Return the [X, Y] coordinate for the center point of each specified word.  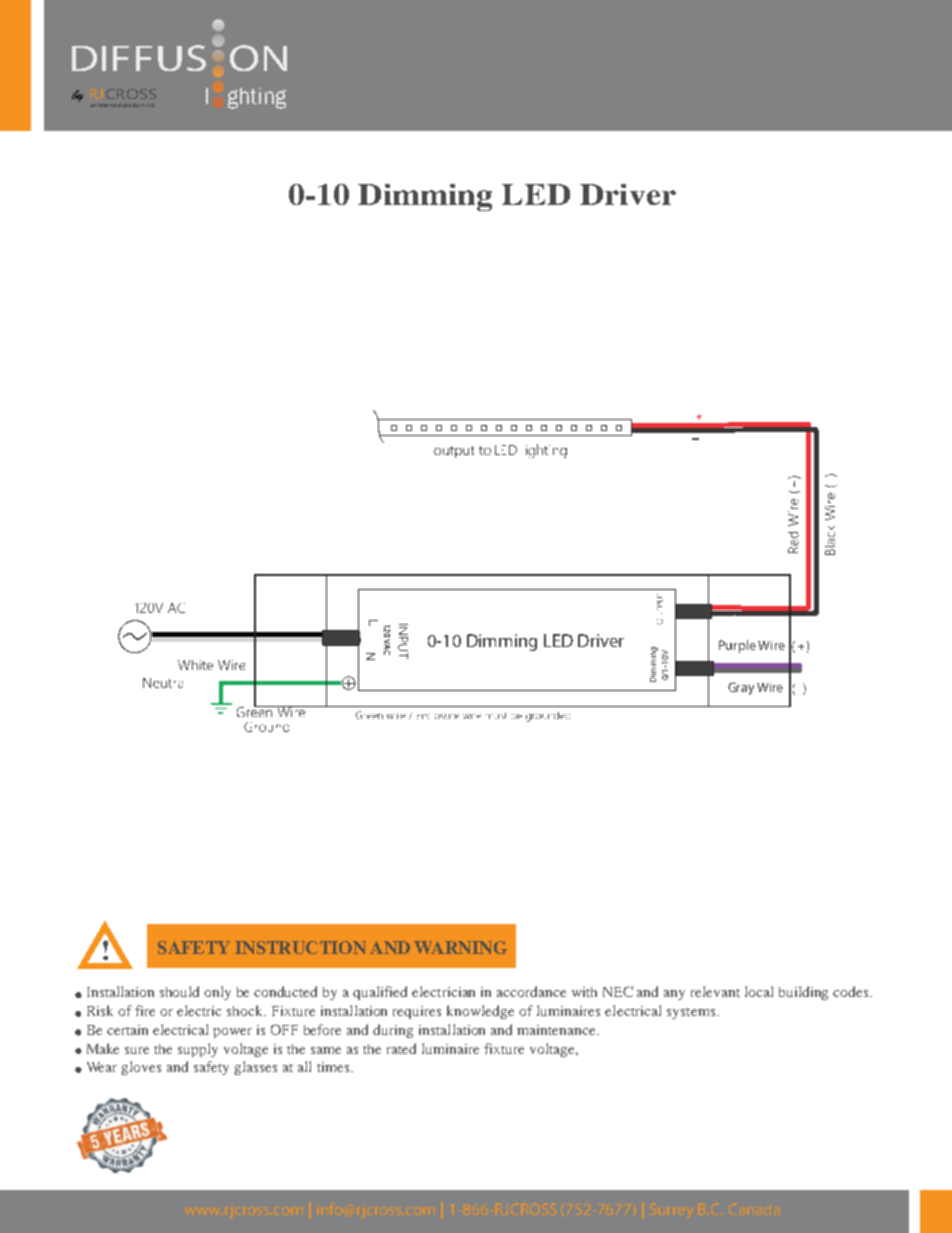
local [759, 991]
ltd [151, 105]
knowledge [480, 1012]
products [134, 105]
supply [198, 1050]
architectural [105, 105]
